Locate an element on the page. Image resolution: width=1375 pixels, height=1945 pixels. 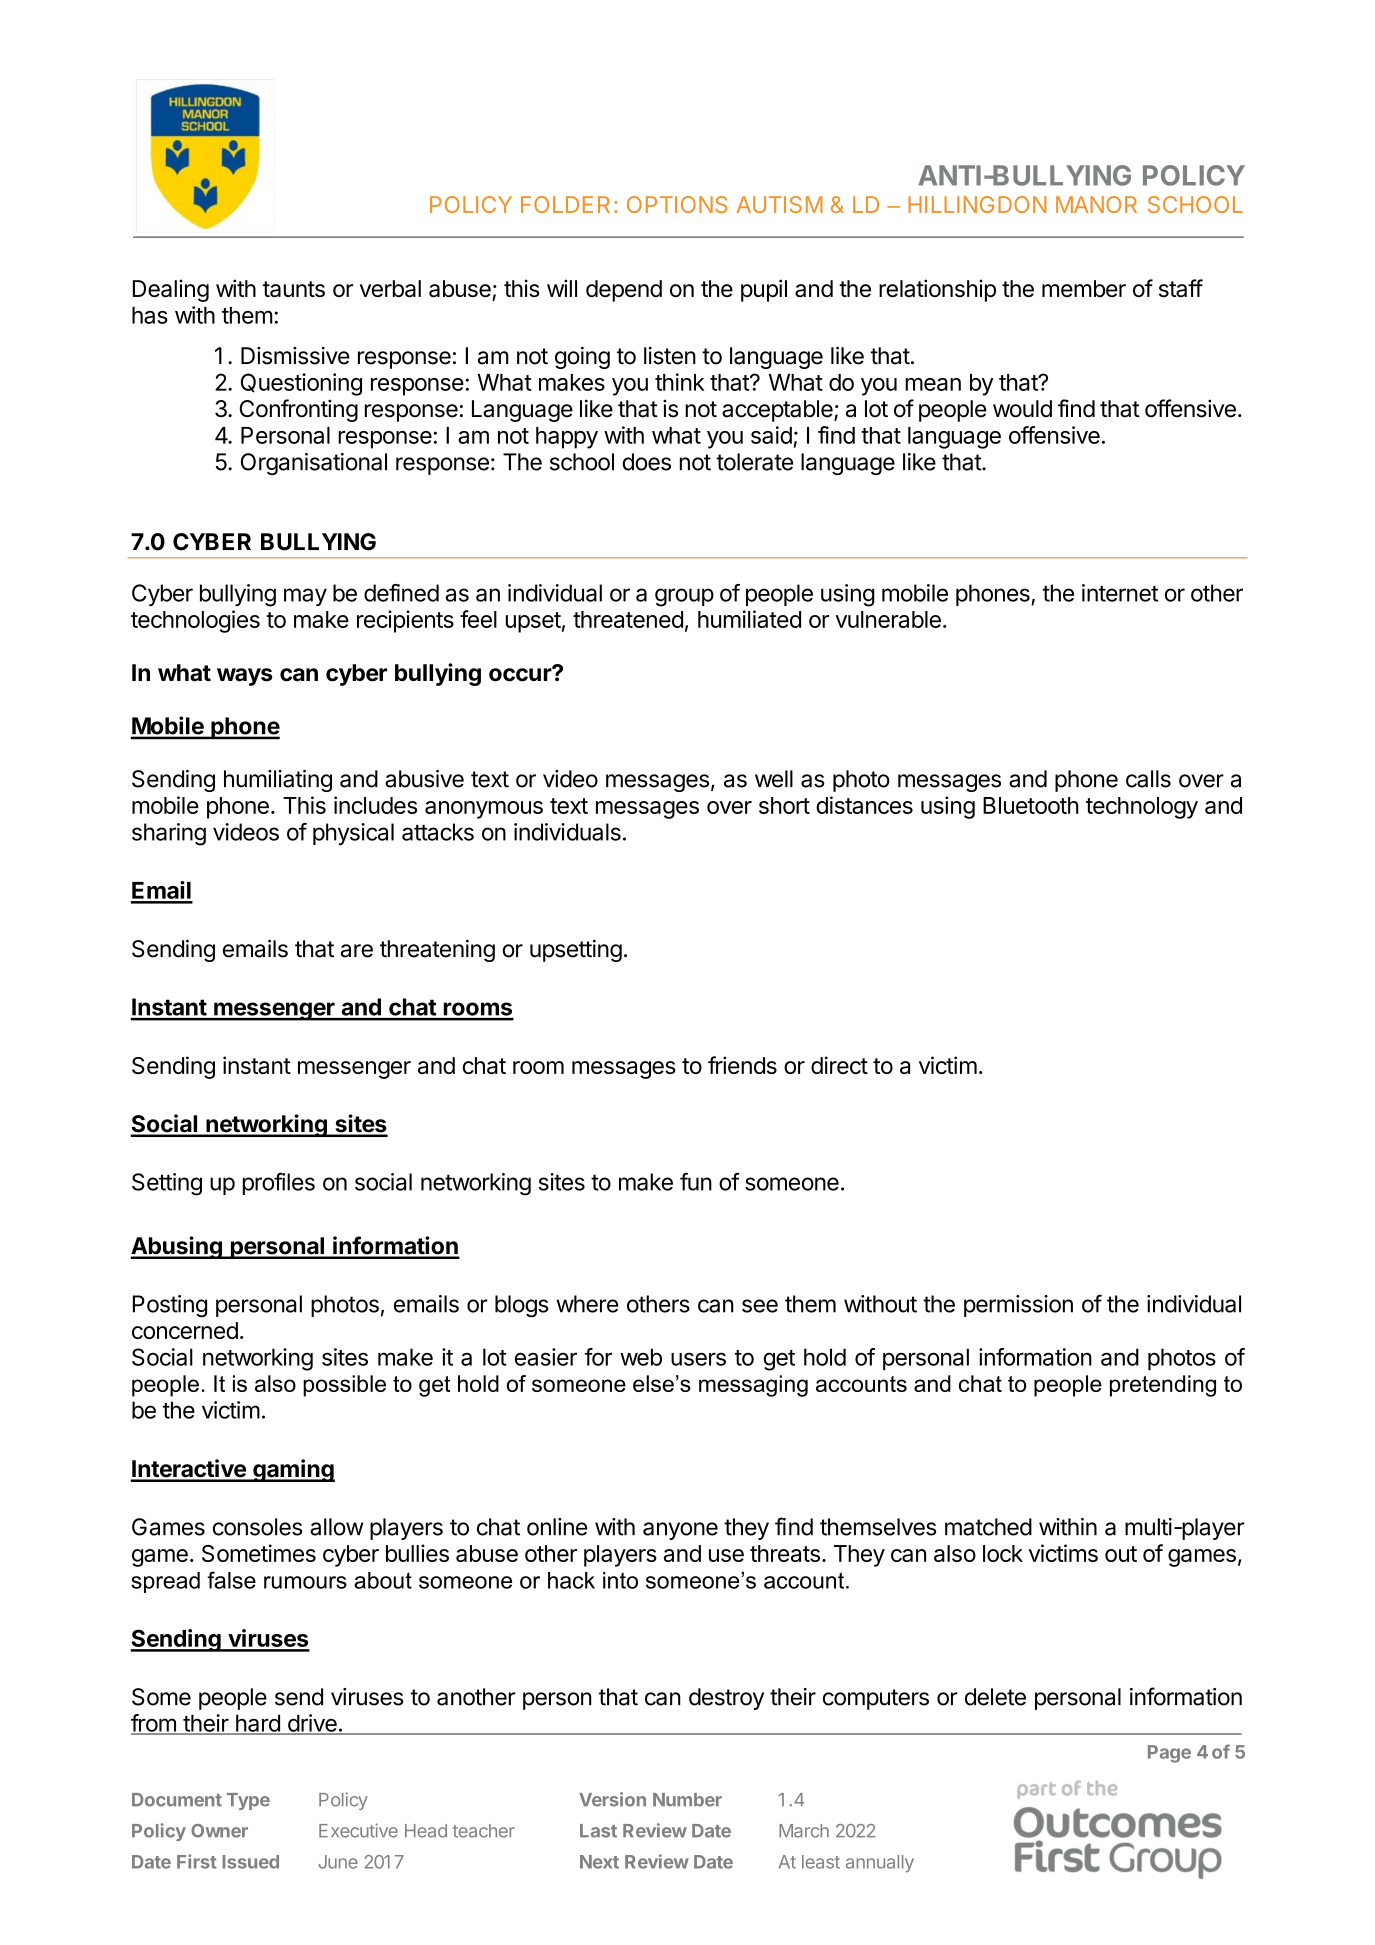
depend is located at coordinates (624, 291).
